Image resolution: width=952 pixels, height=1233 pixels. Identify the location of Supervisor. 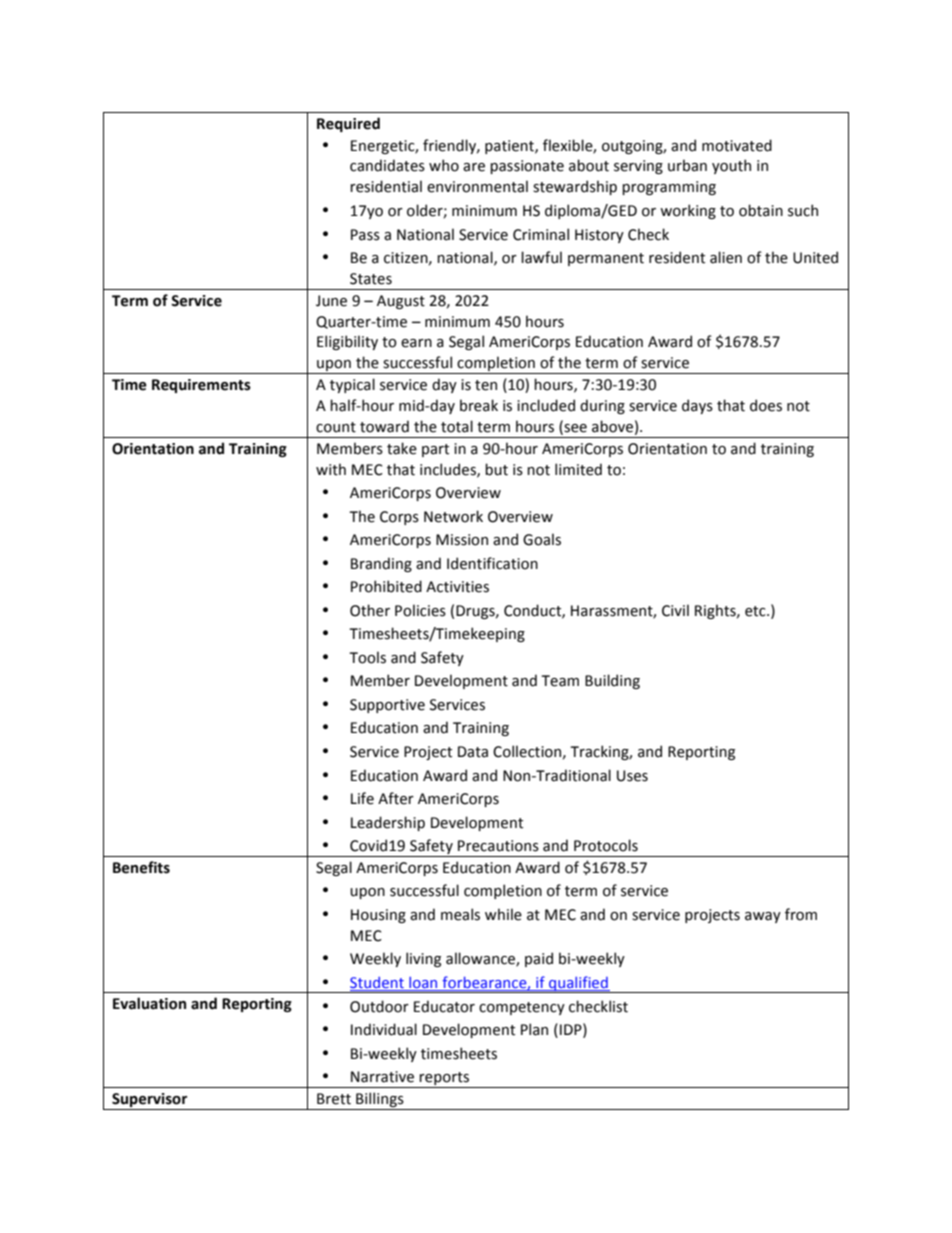
(150, 1101).
